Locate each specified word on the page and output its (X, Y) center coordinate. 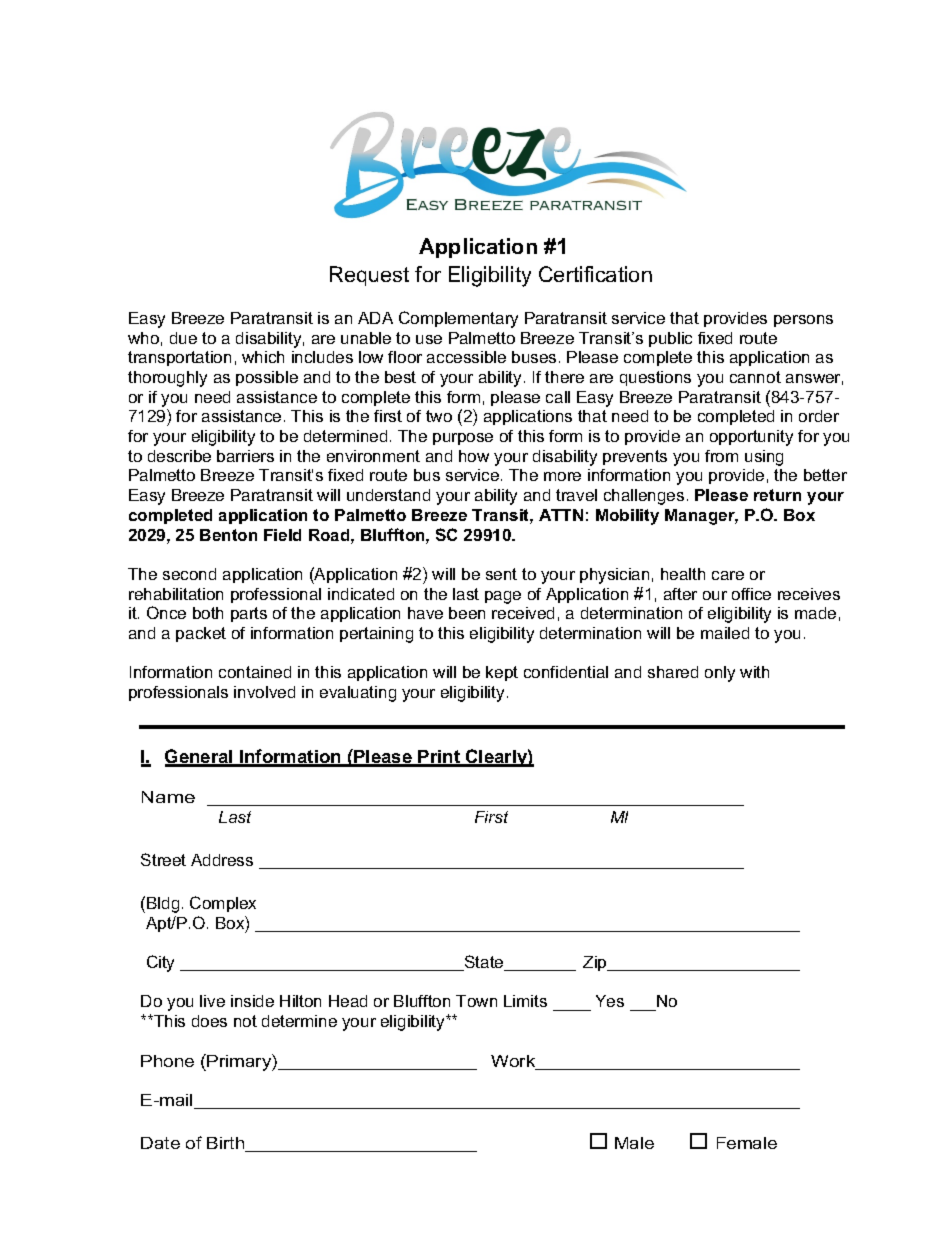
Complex (223, 904)
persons (803, 321)
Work (514, 1062)
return (777, 495)
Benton (228, 535)
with (754, 672)
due (183, 338)
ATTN (561, 515)
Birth (227, 1144)
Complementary (458, 319)
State (484, 963)
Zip (596, 963)
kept (502, 673)
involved (264, 692)
